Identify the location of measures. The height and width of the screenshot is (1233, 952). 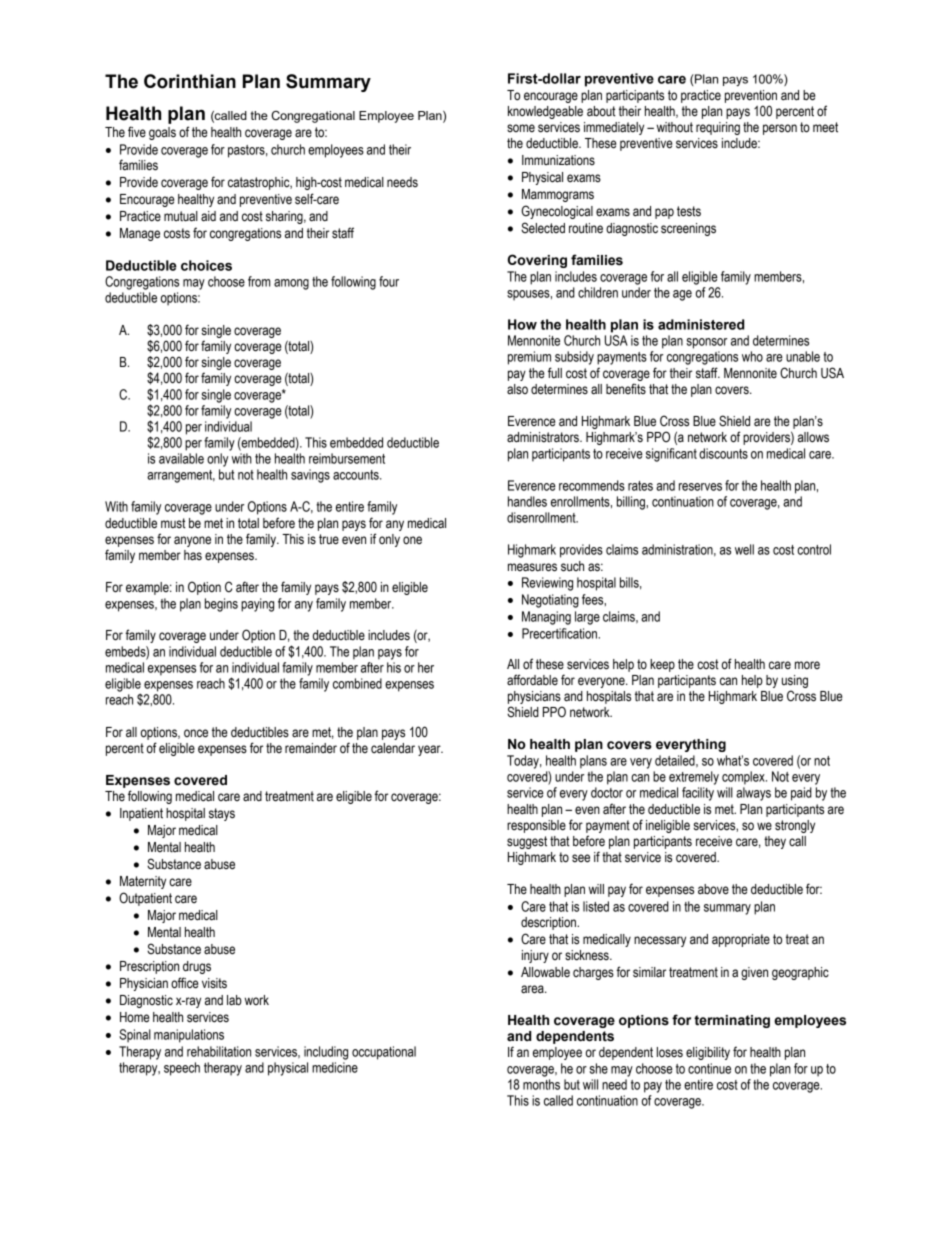
(532, 567).
